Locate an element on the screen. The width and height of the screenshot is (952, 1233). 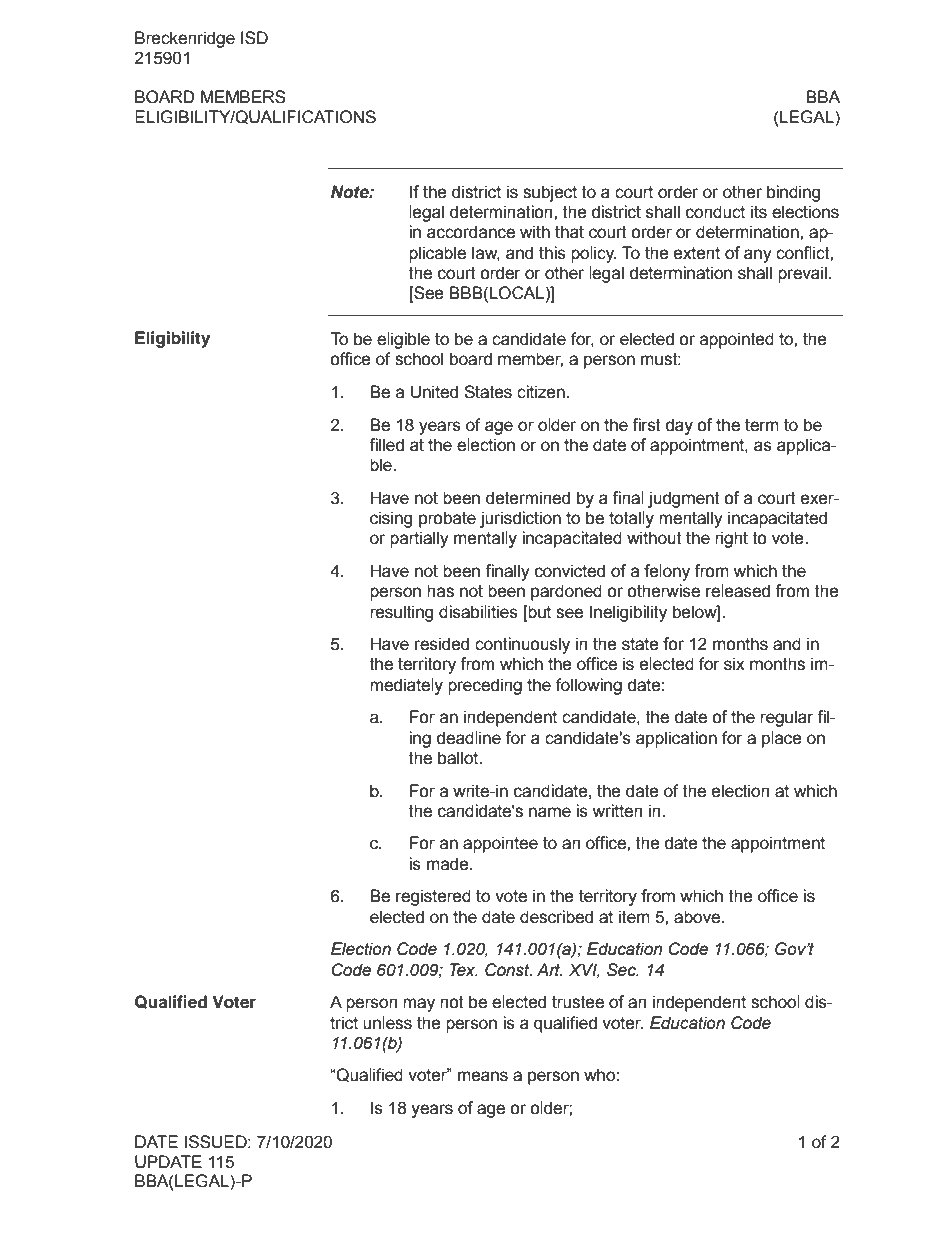
above is located at coordinates (697, 917).
